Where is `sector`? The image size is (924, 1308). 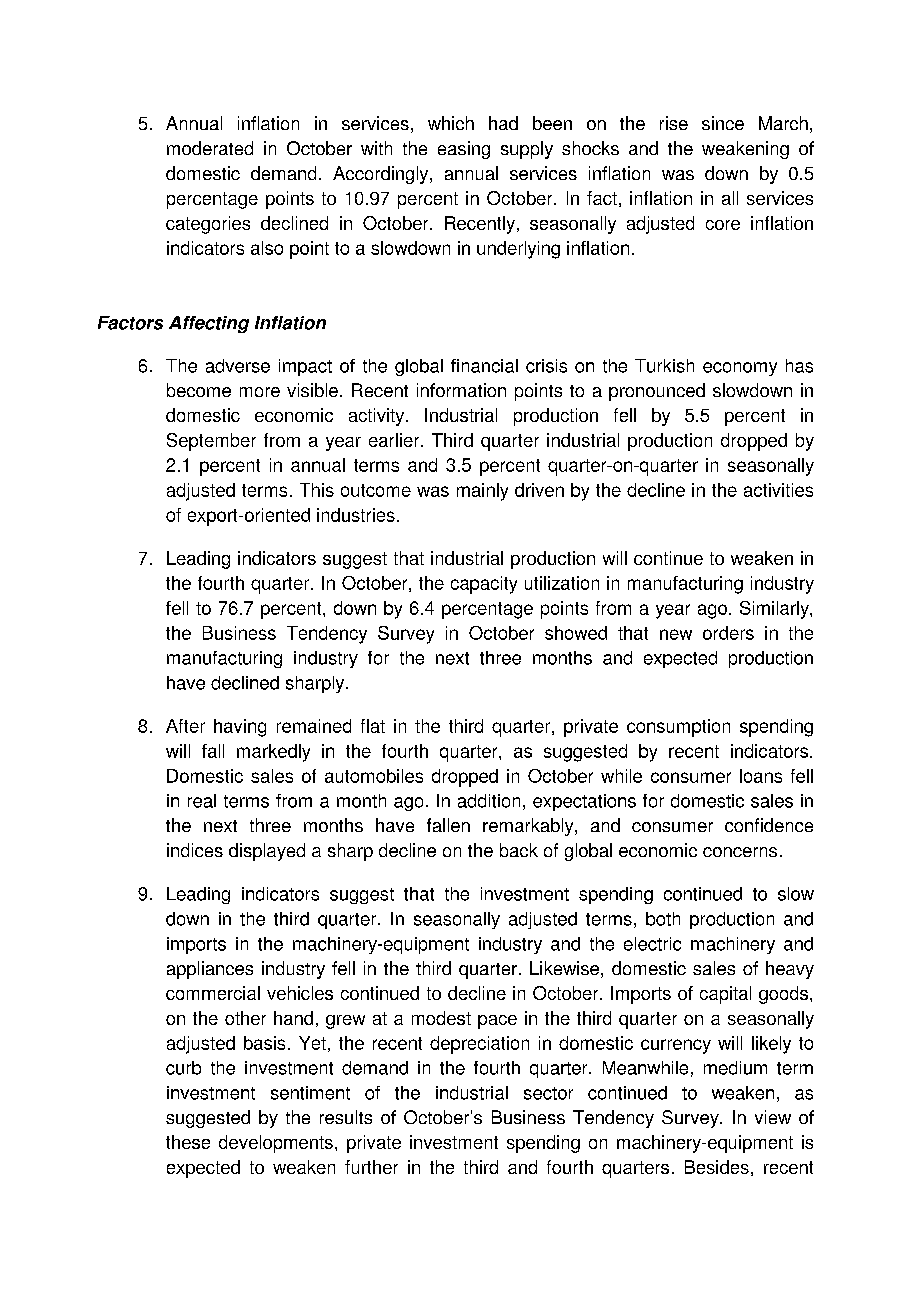 sector is located at coordinates (548, 1093).
